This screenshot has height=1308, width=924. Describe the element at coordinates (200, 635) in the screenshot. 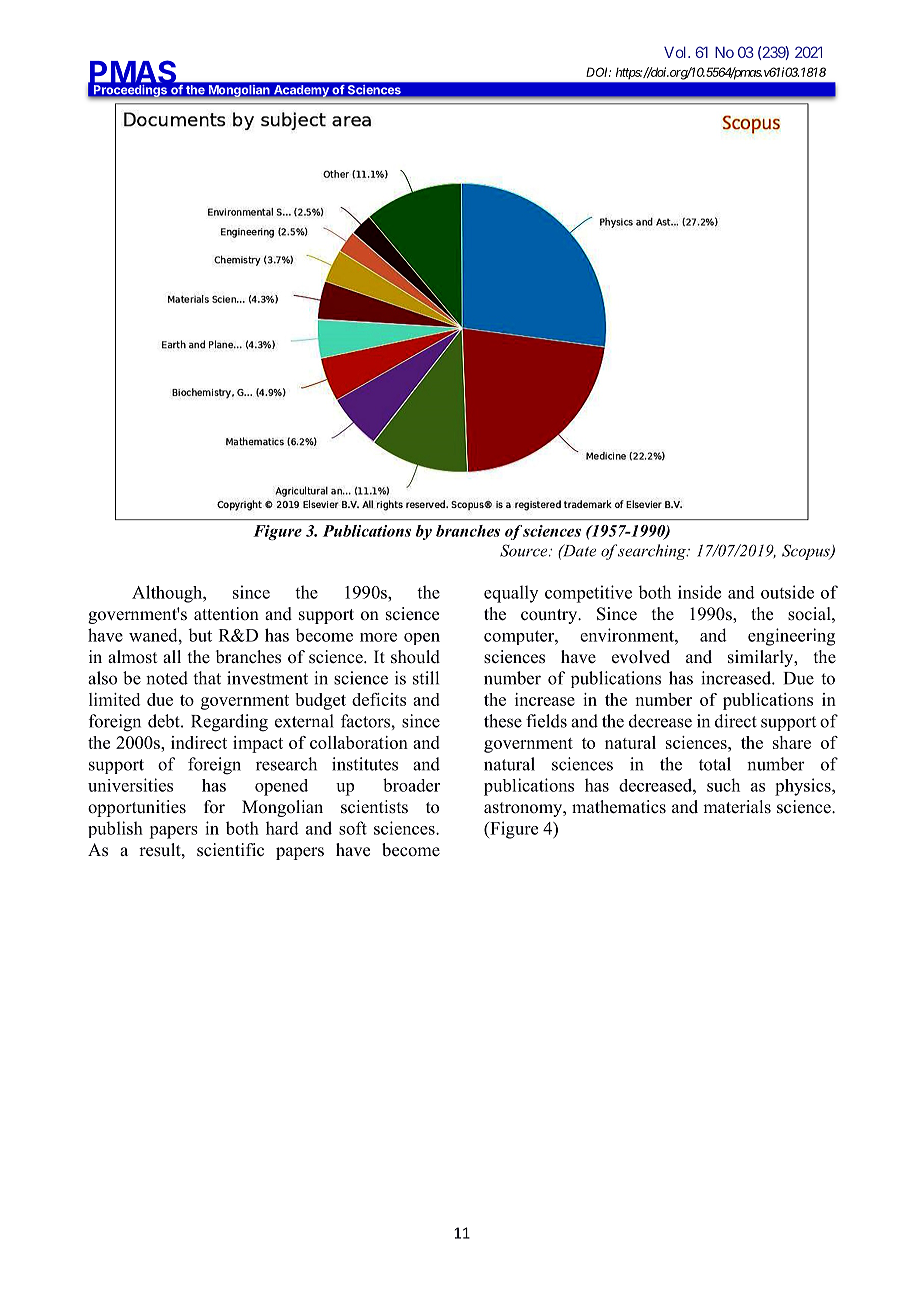

I see `but` at that location.
